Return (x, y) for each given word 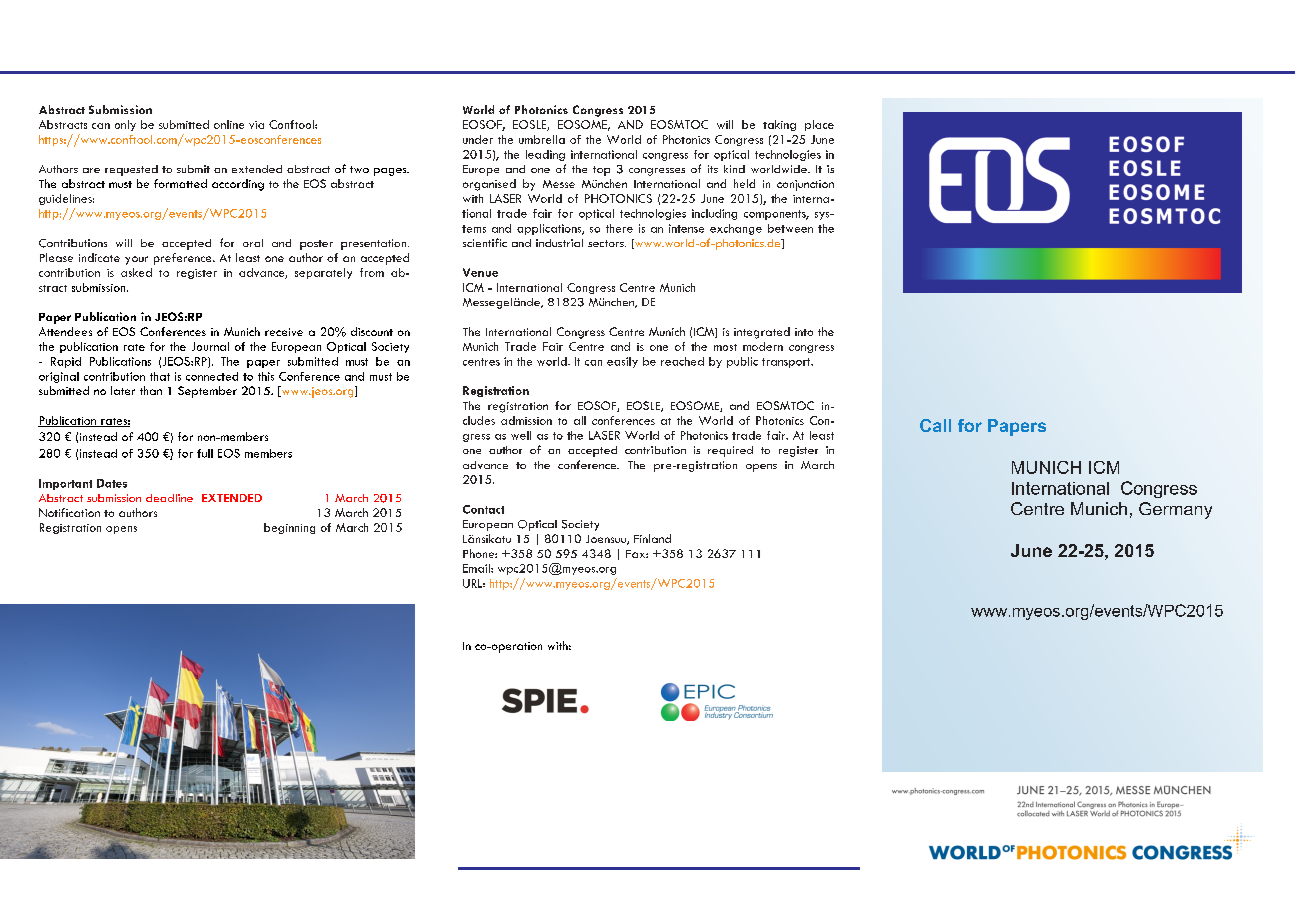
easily (622, 362)
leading (545, 155)
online (229, 124)
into (804, 332)
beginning (289, 528)
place (819, 125)
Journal (210, 346)
